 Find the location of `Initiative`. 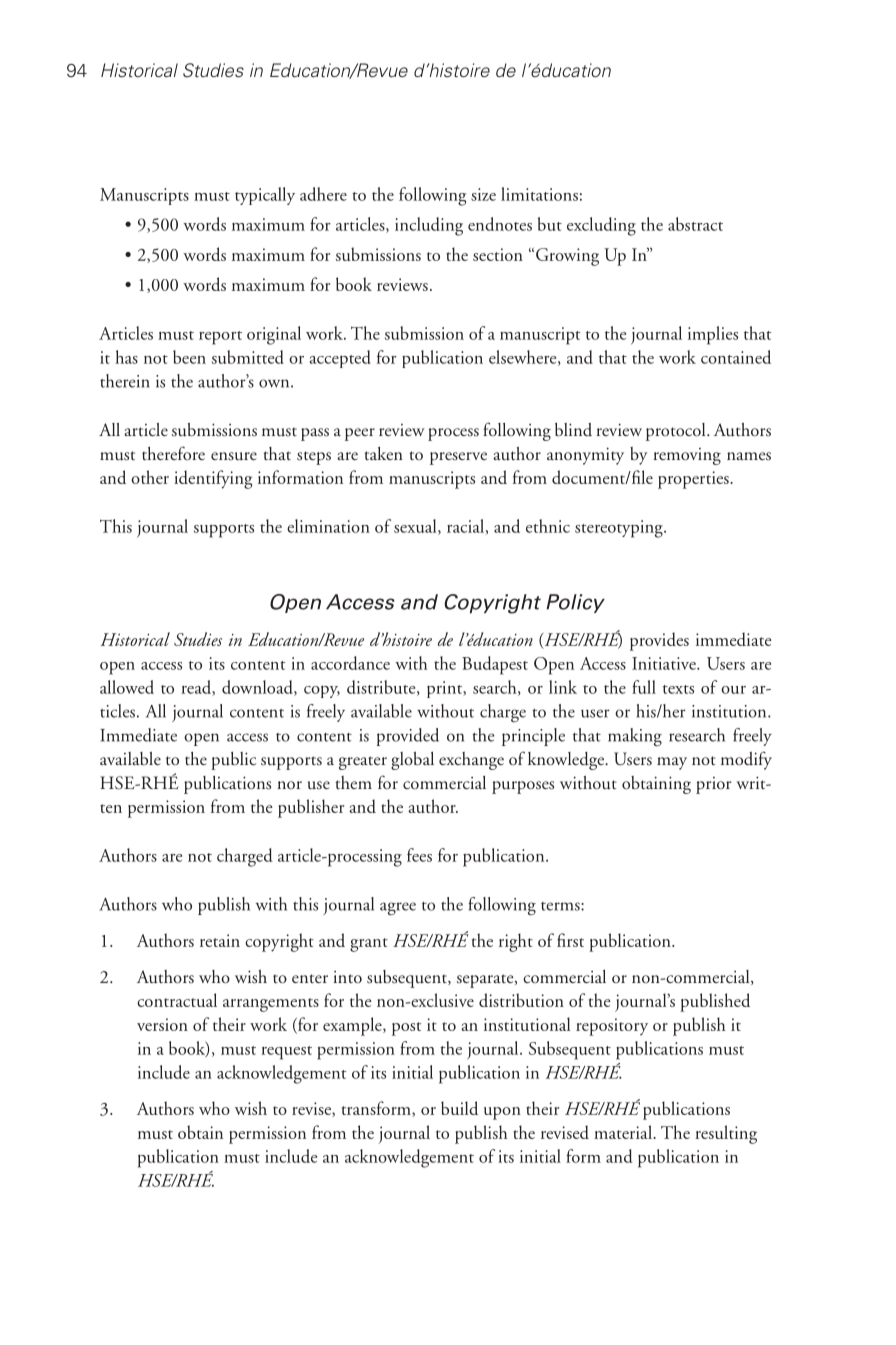

Initiative is located at coordinates (665, 663).
